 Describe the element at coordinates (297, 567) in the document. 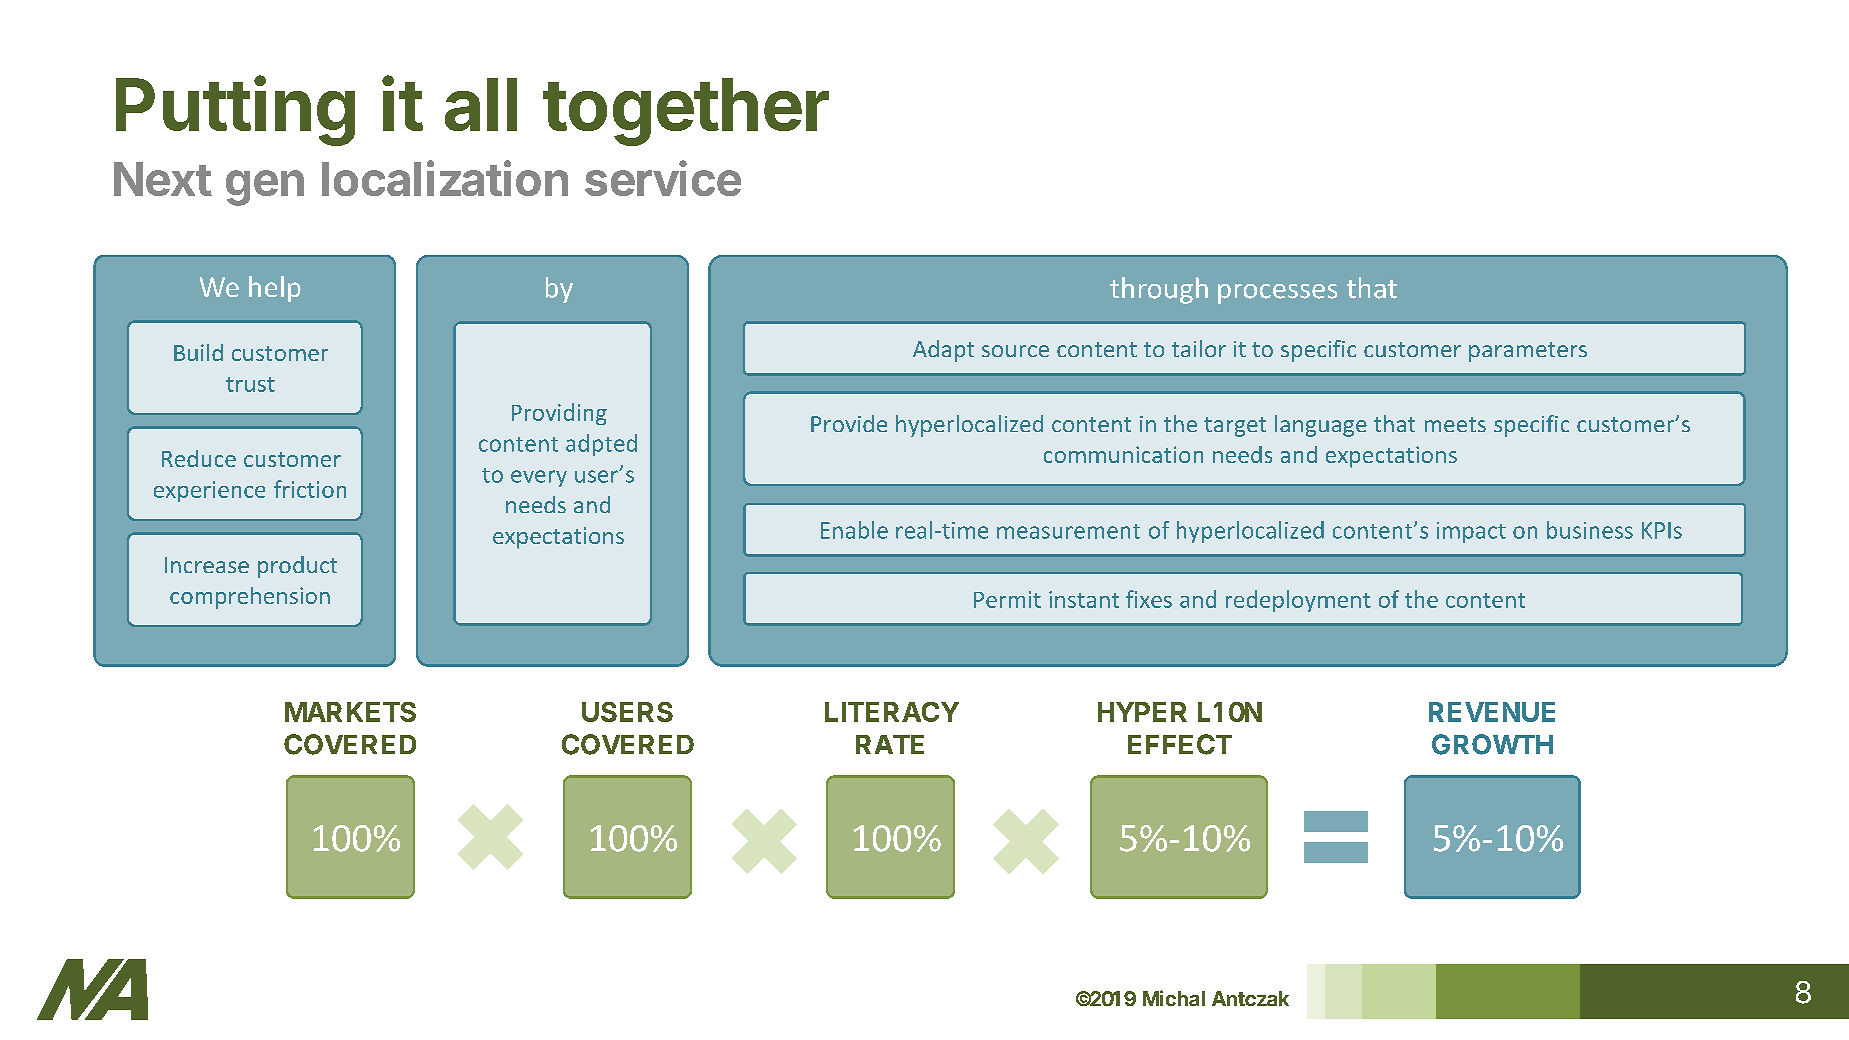

I see `product` at that location.
